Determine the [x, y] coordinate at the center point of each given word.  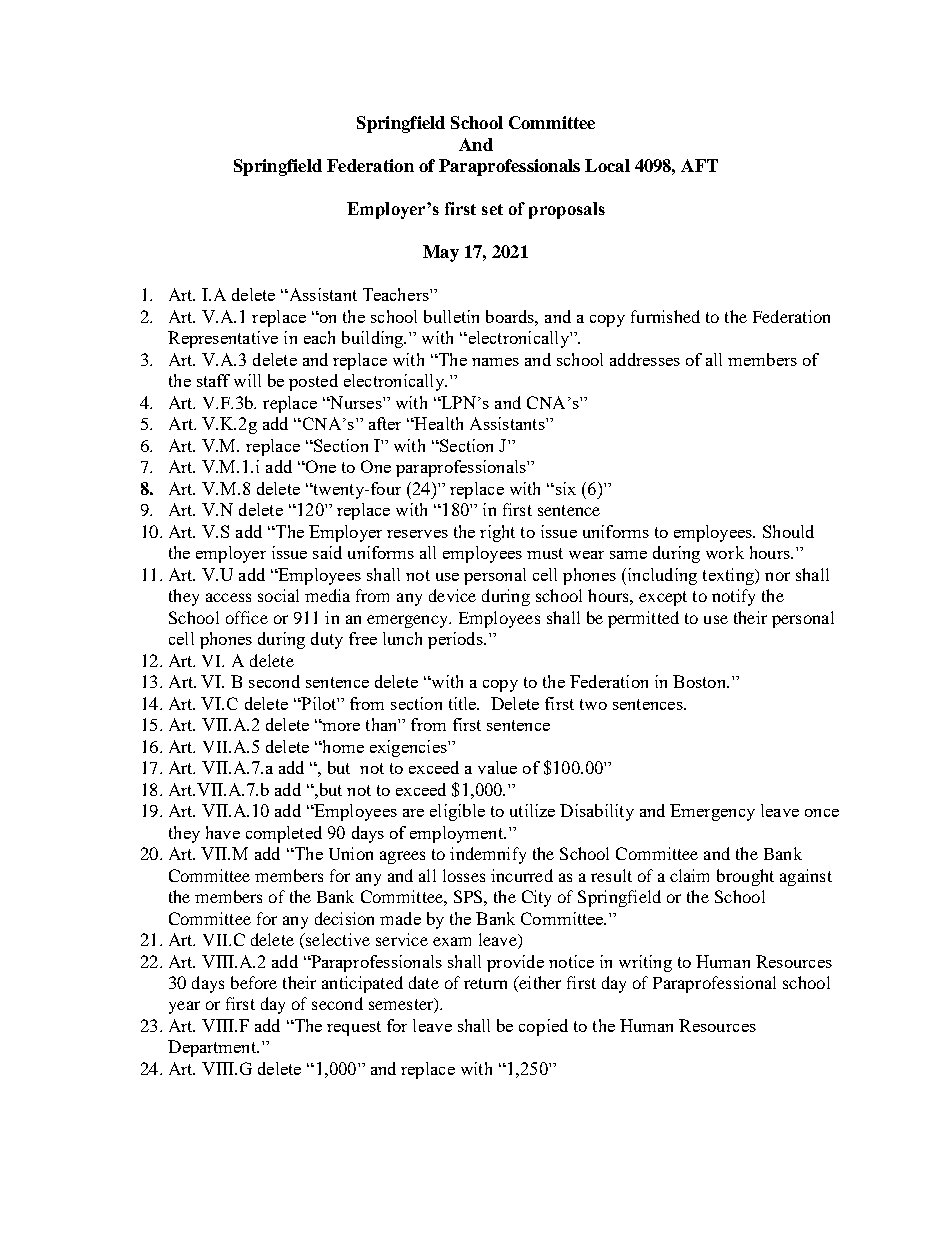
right [497, 533]
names [495, 362]
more [340, 726]
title [464, 703]
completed [284, 834]
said [327, 552]
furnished [665, 316]
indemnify [488, 855]
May [441, 253]
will [247, 380]
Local [607, 165]
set [492, 209]
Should [788, 531]
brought [745, 877]
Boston [701, 681]
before [254, 982]
